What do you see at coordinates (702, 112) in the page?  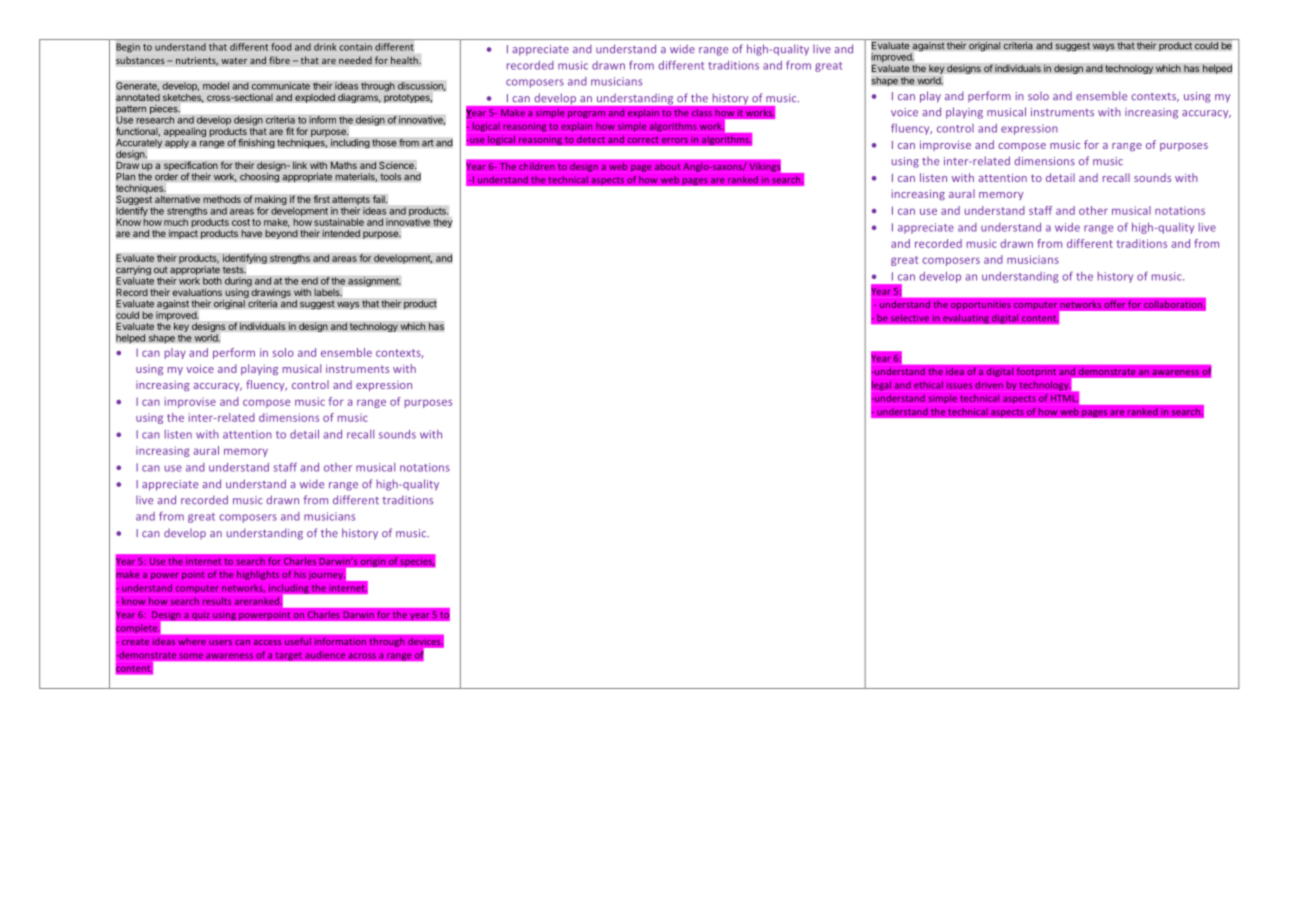 I see `class` at bounding box center [702, 112].
